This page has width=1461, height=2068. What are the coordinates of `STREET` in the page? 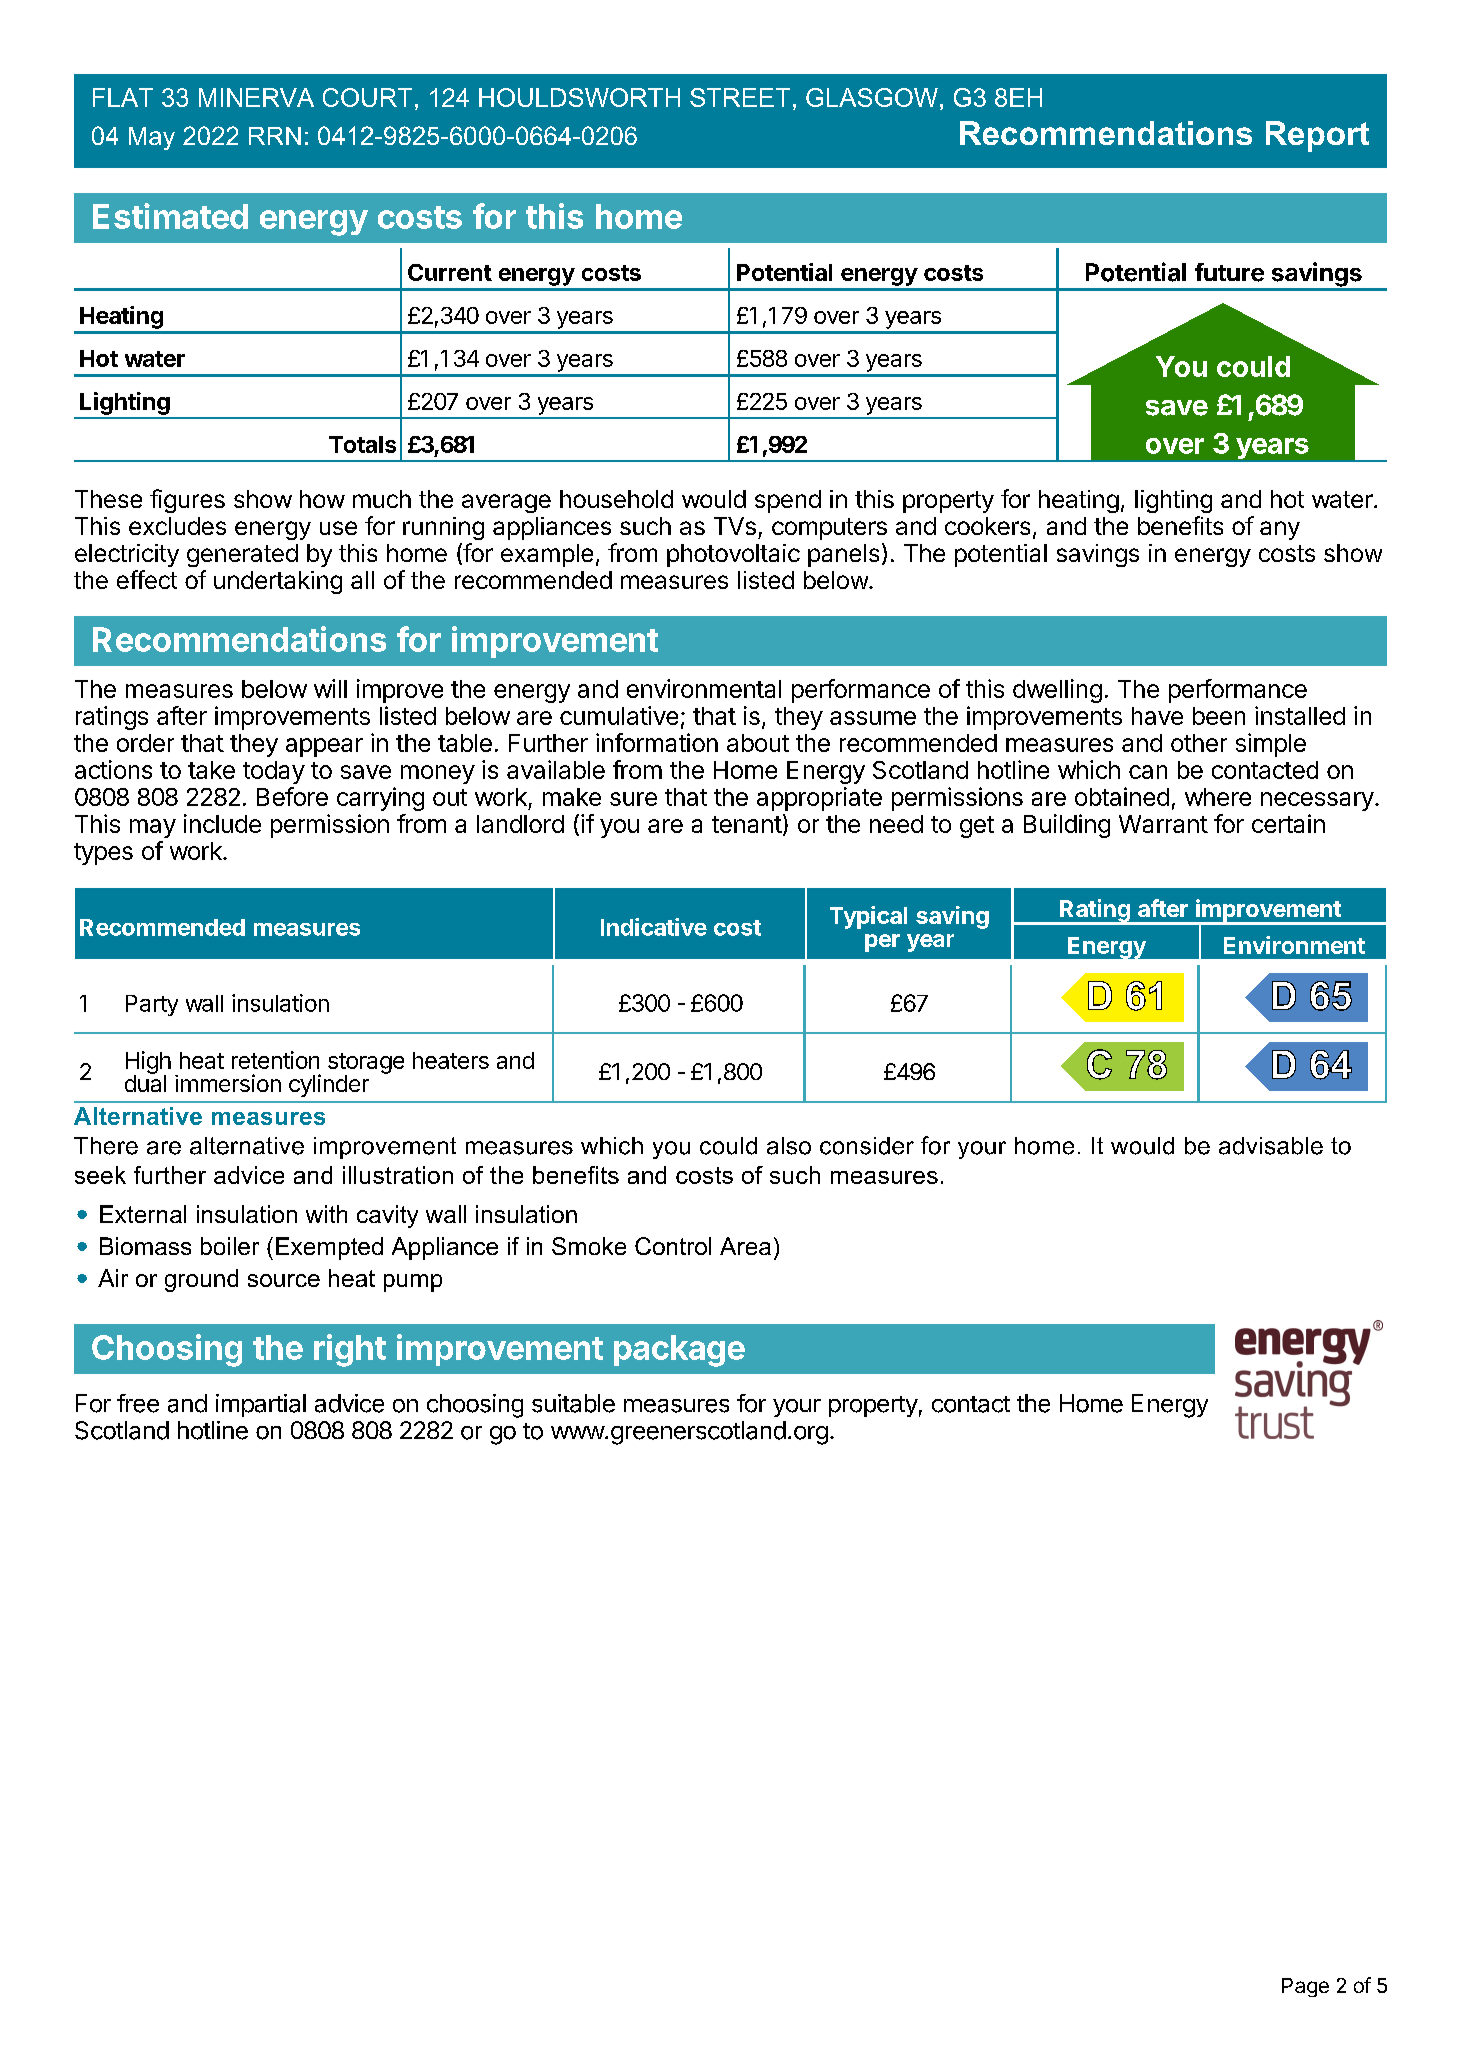 It's located at (740, 97).
